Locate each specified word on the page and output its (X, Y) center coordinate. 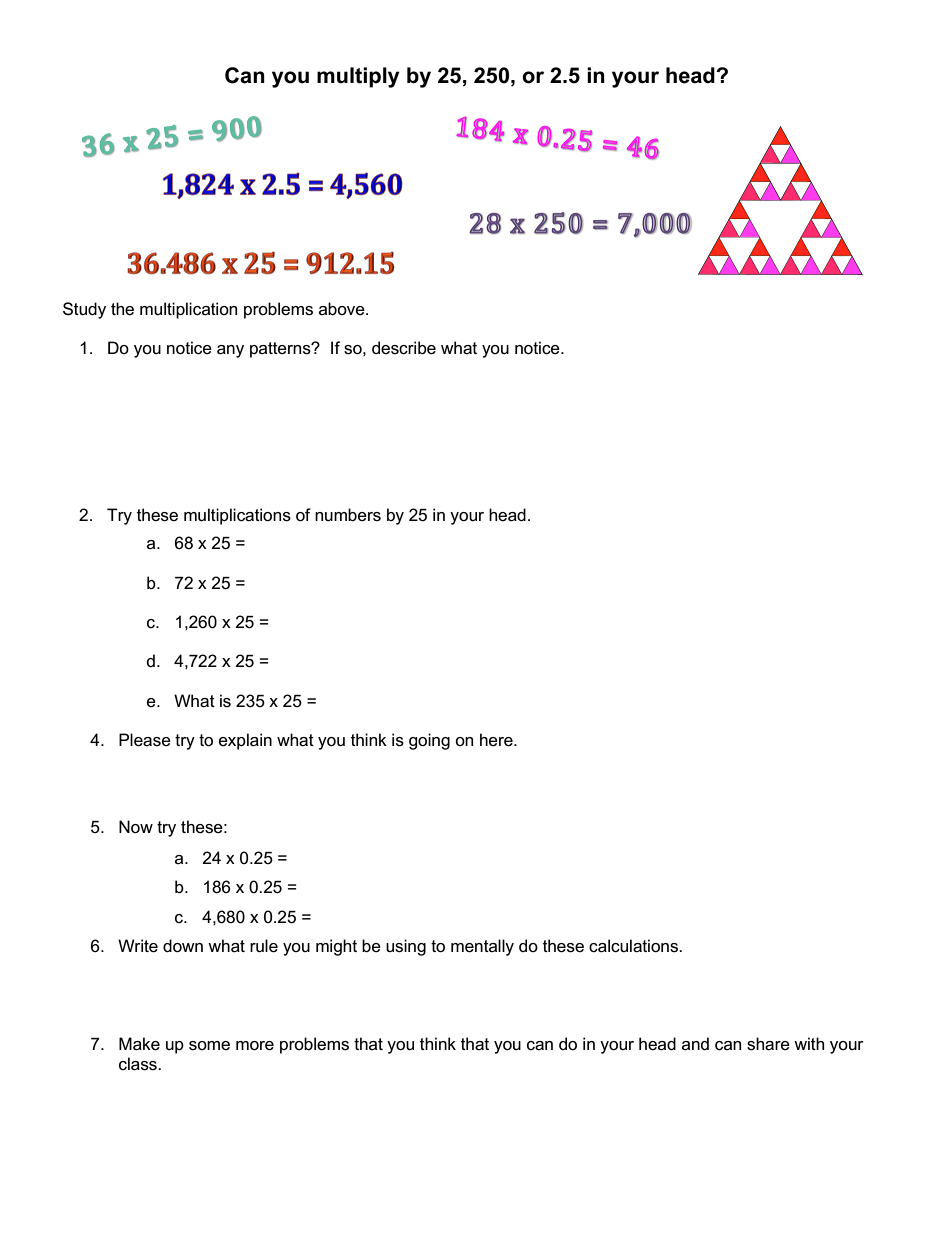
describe (404, 348)
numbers (348, 515)
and (695, 1043)
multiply (358, 77)
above (343, 309)
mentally (482, 947)
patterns (281, 350)
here (497, 740)
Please (145, 740)
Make (139, 1044)
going (429, 741)
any (230, 351)
